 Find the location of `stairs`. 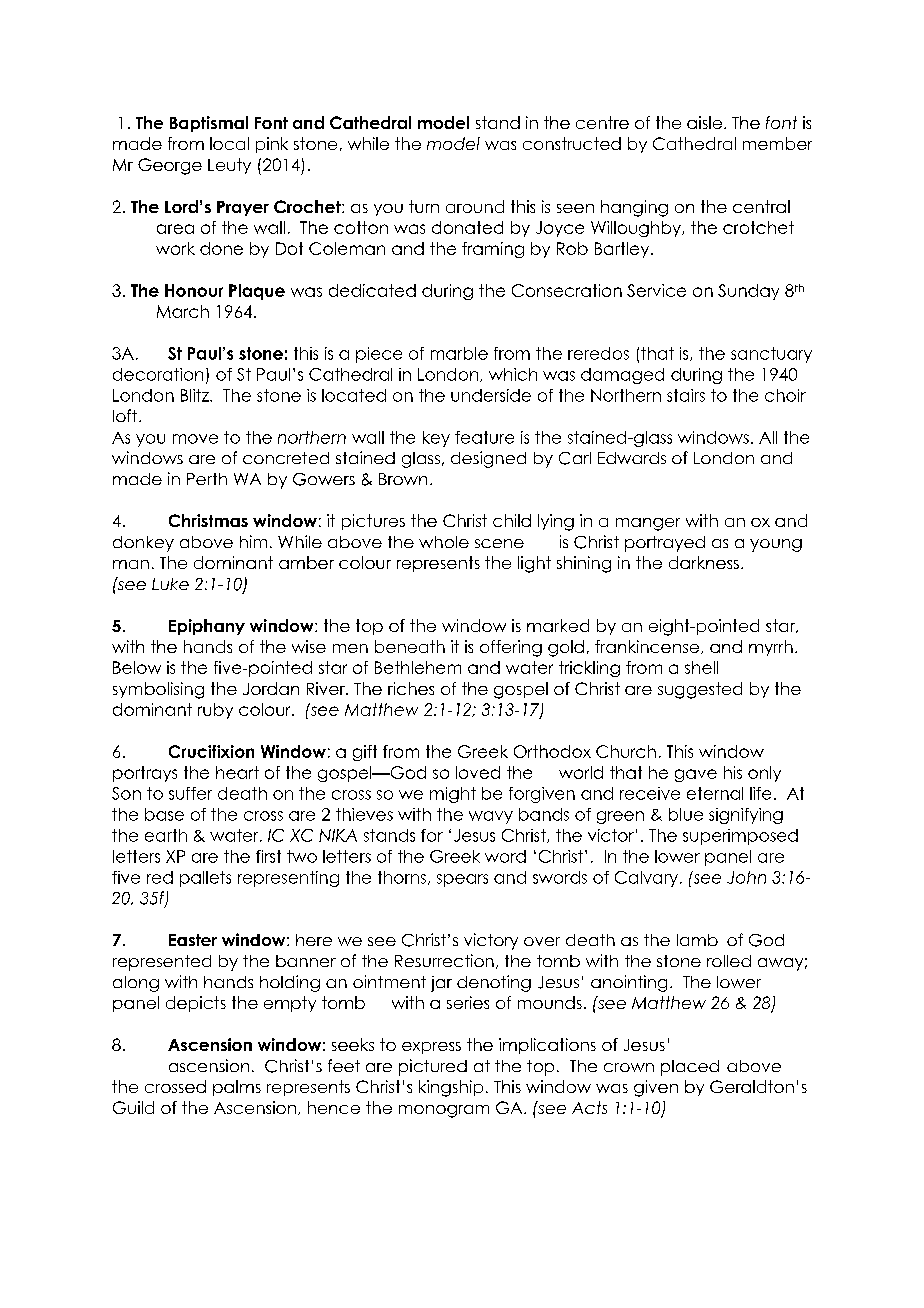

stairs is located at coordinates (686, 395).
